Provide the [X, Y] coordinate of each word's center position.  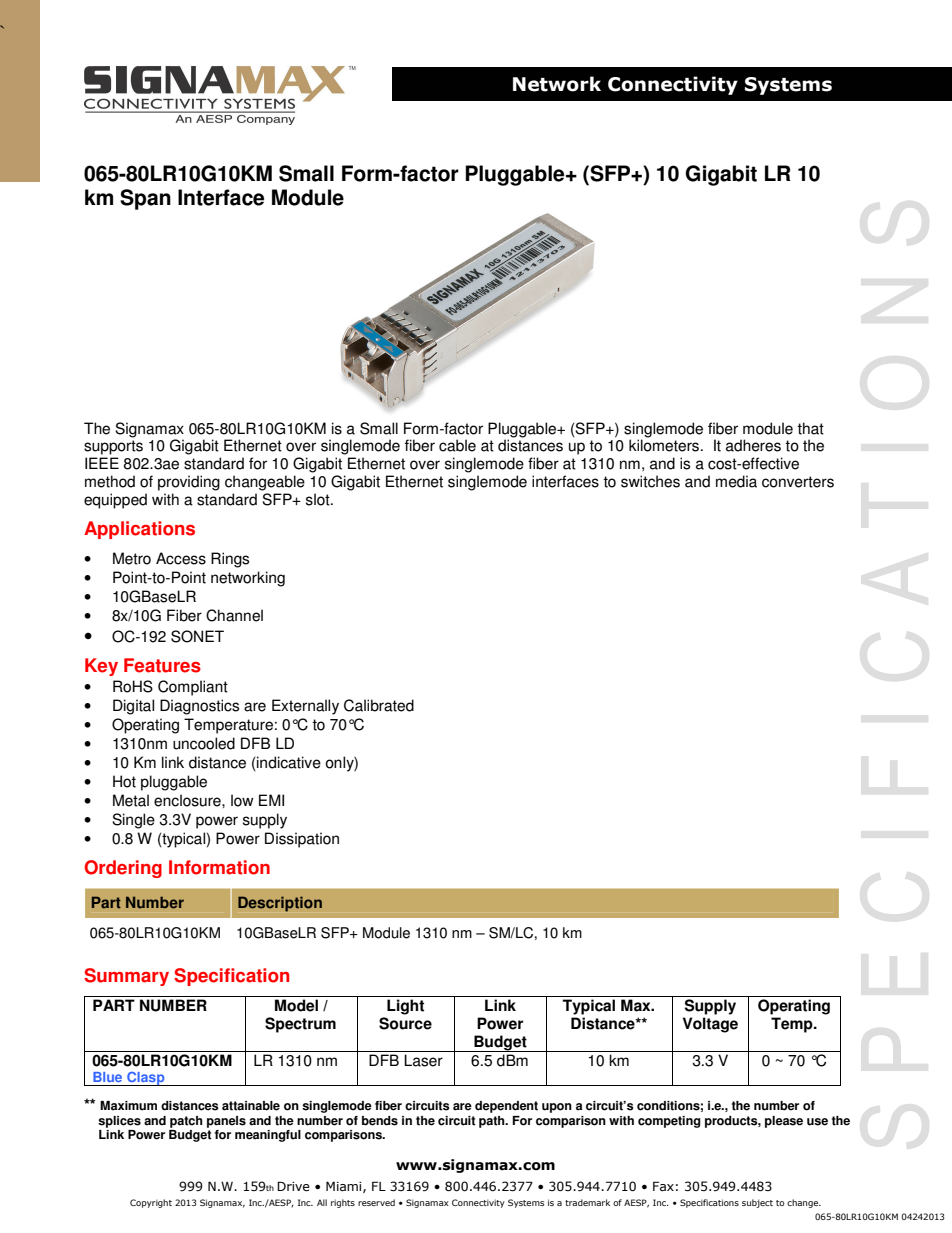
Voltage [710, 1025]
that [810, 428]
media [736, 481]
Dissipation [302, 840]
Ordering [123, 869]
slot [319, 499]
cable [457, 445]
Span [145, 199]
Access [181, 558]
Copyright [151, 1203]
